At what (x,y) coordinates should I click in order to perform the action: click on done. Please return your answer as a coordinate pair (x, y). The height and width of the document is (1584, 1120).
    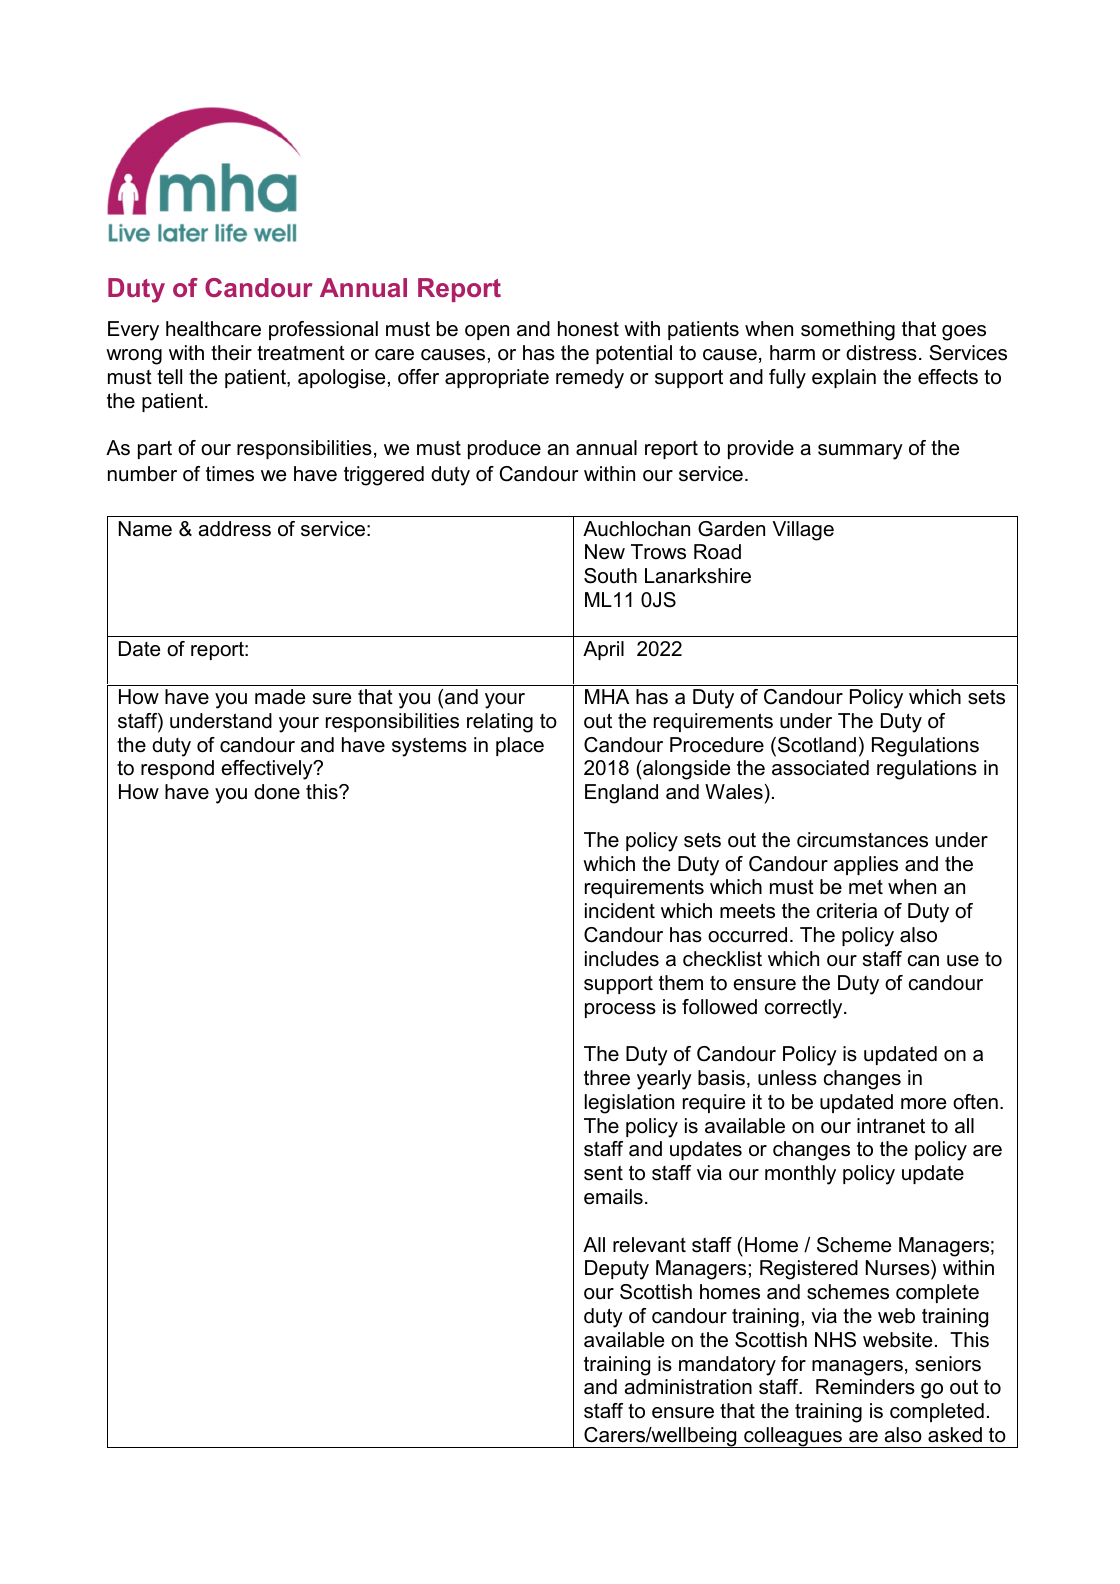
    Looking at the image, I should click on (277, 792).
